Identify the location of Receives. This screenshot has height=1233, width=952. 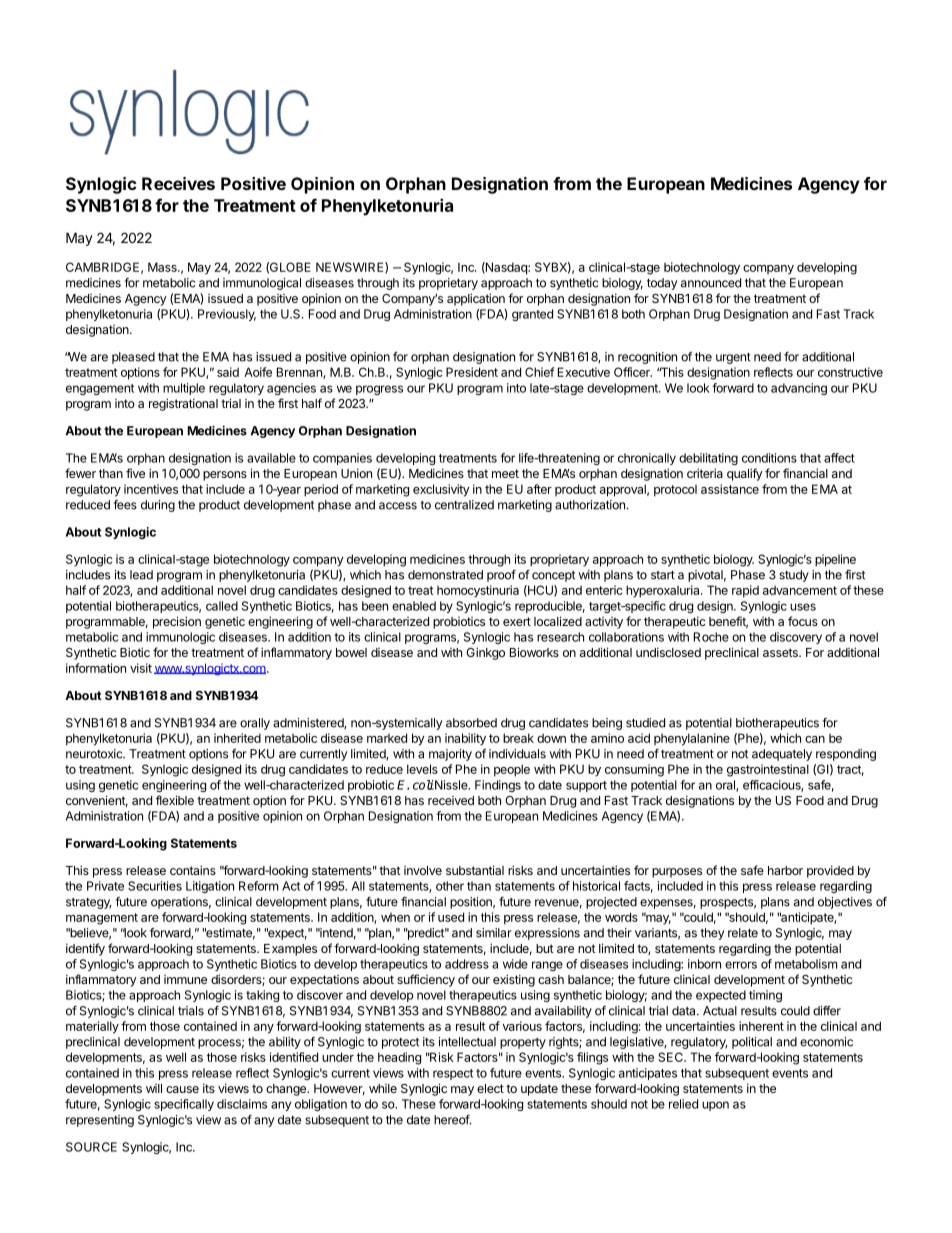
(178, 183).
